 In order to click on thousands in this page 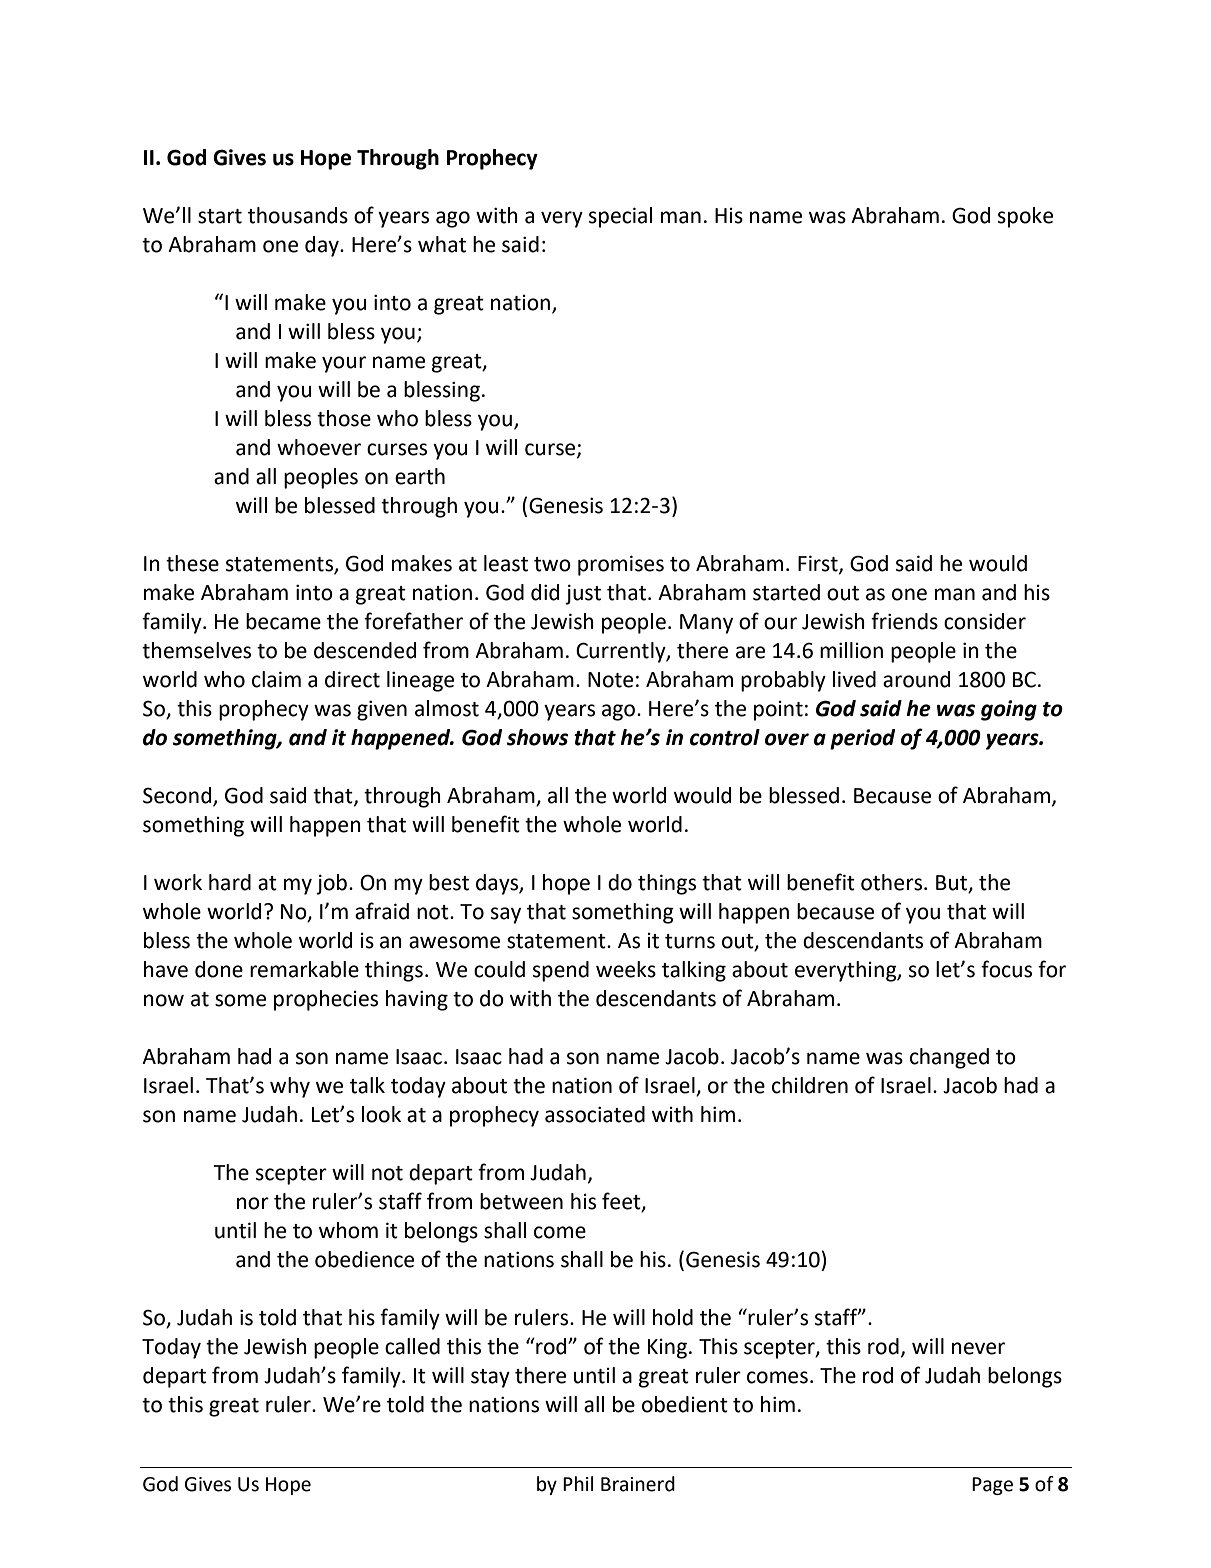, I will do `click(298, 215)`.
